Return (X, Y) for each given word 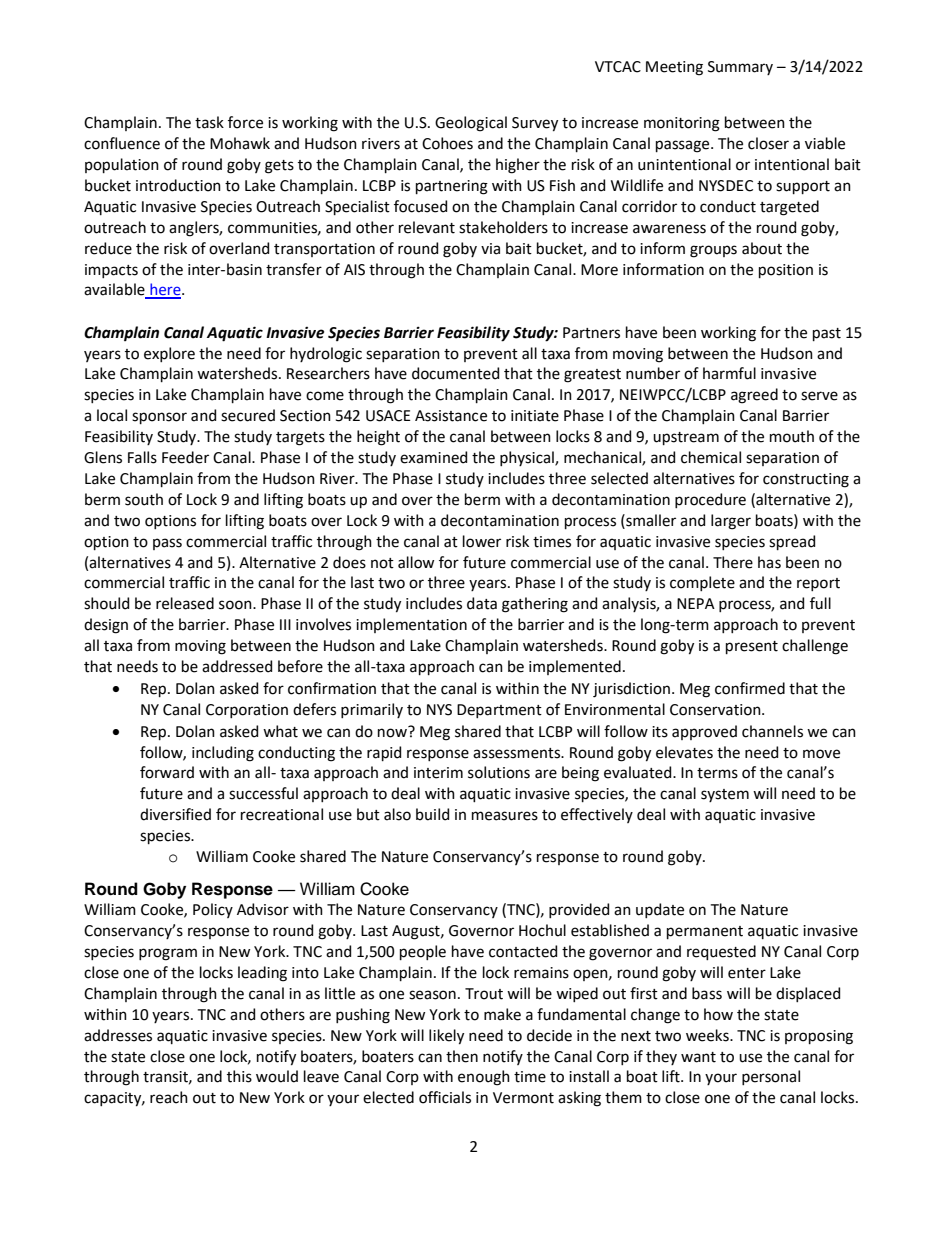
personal (771, 1077)
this (239, 1076)
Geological (471, 124)
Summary (740, 68)
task (209, 122)
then (462, 1056)
